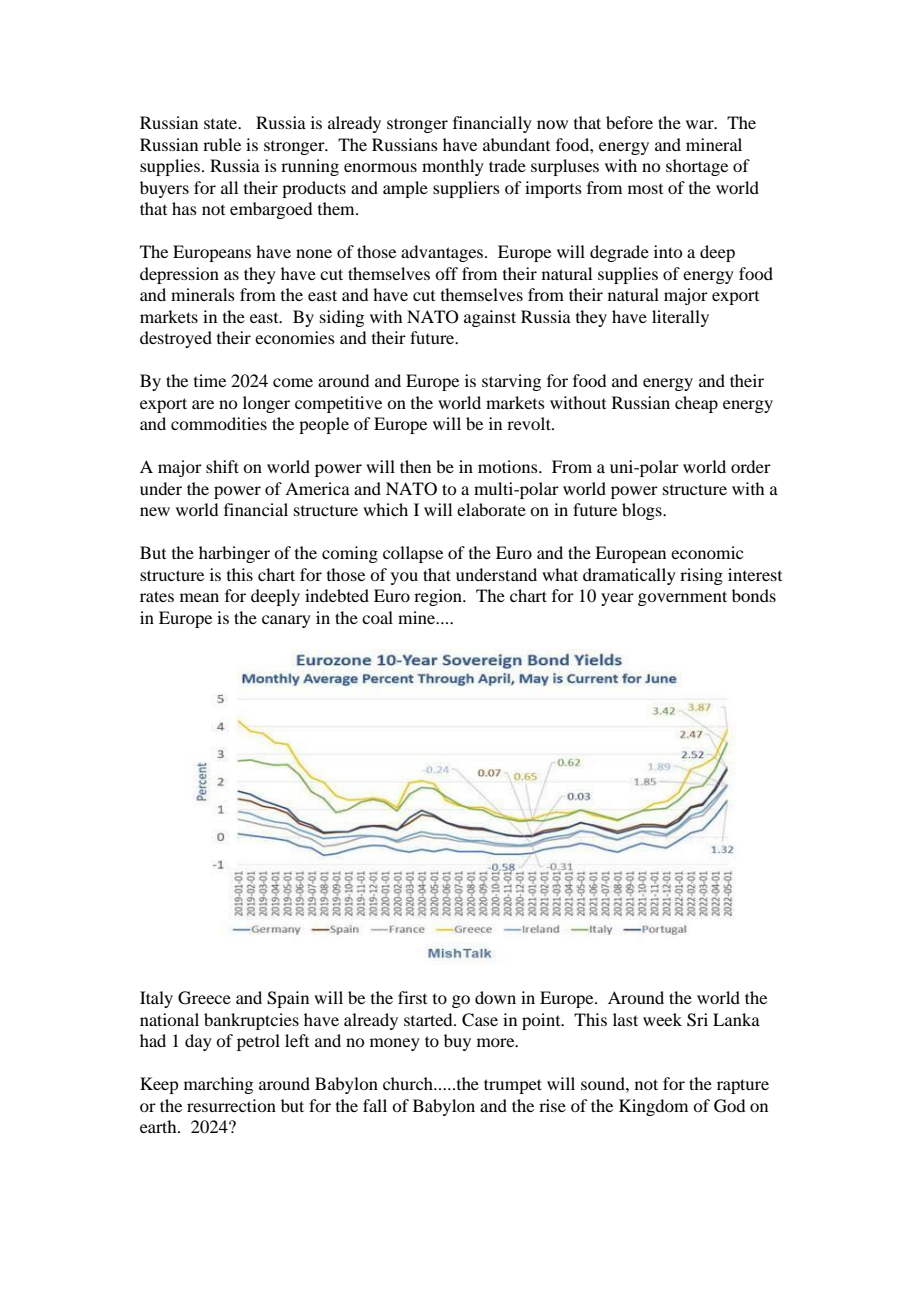 The image size is (924, 1308). I want to click on monthly, so click(453, 167).
